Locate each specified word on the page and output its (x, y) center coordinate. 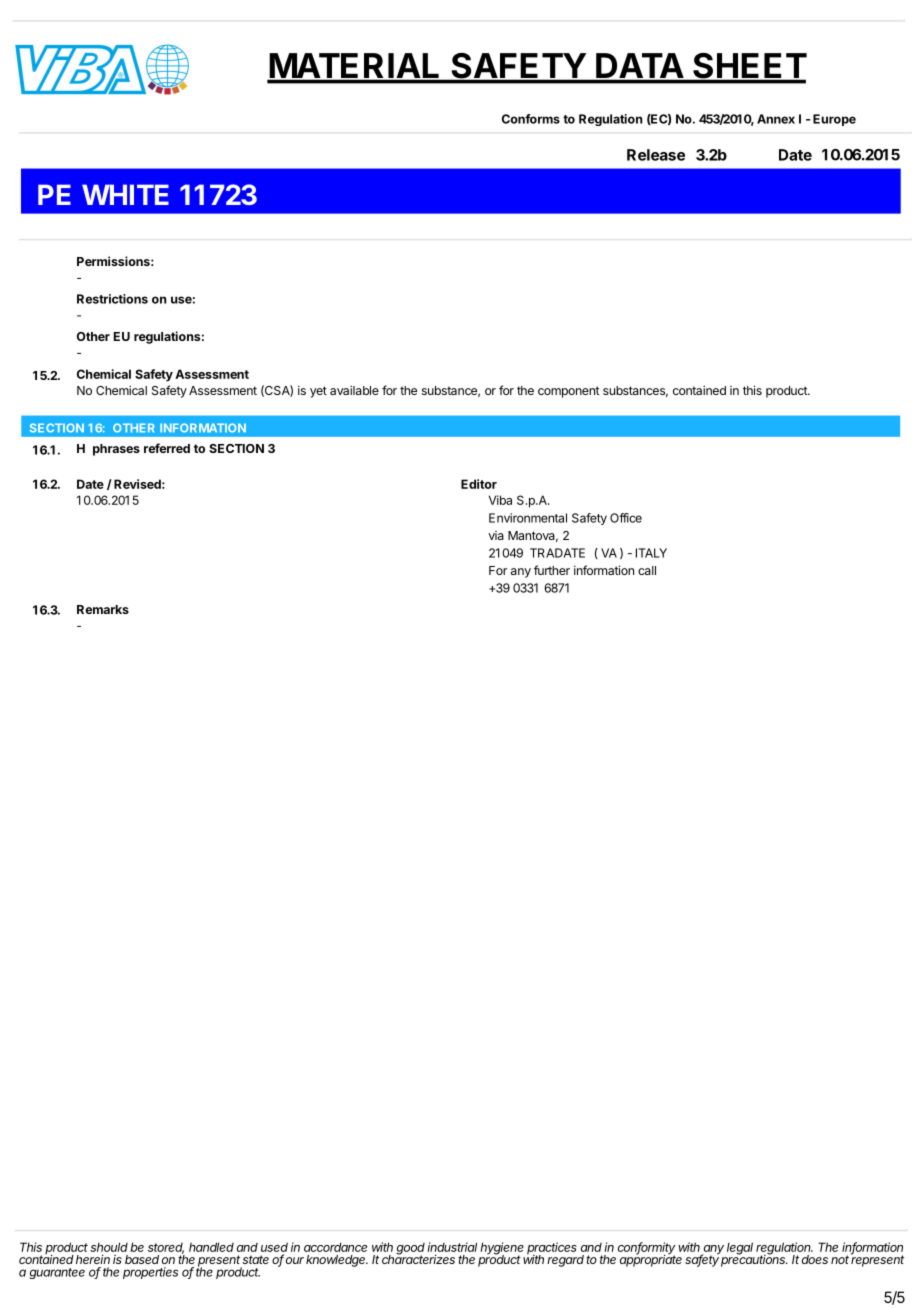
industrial (452, 1247)
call (647, 570)
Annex (776, 119)
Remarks (103, 609)
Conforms (531, 119)
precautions (754, 1260)
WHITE (125, 194)
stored (166, 1248)
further (552, 570)
